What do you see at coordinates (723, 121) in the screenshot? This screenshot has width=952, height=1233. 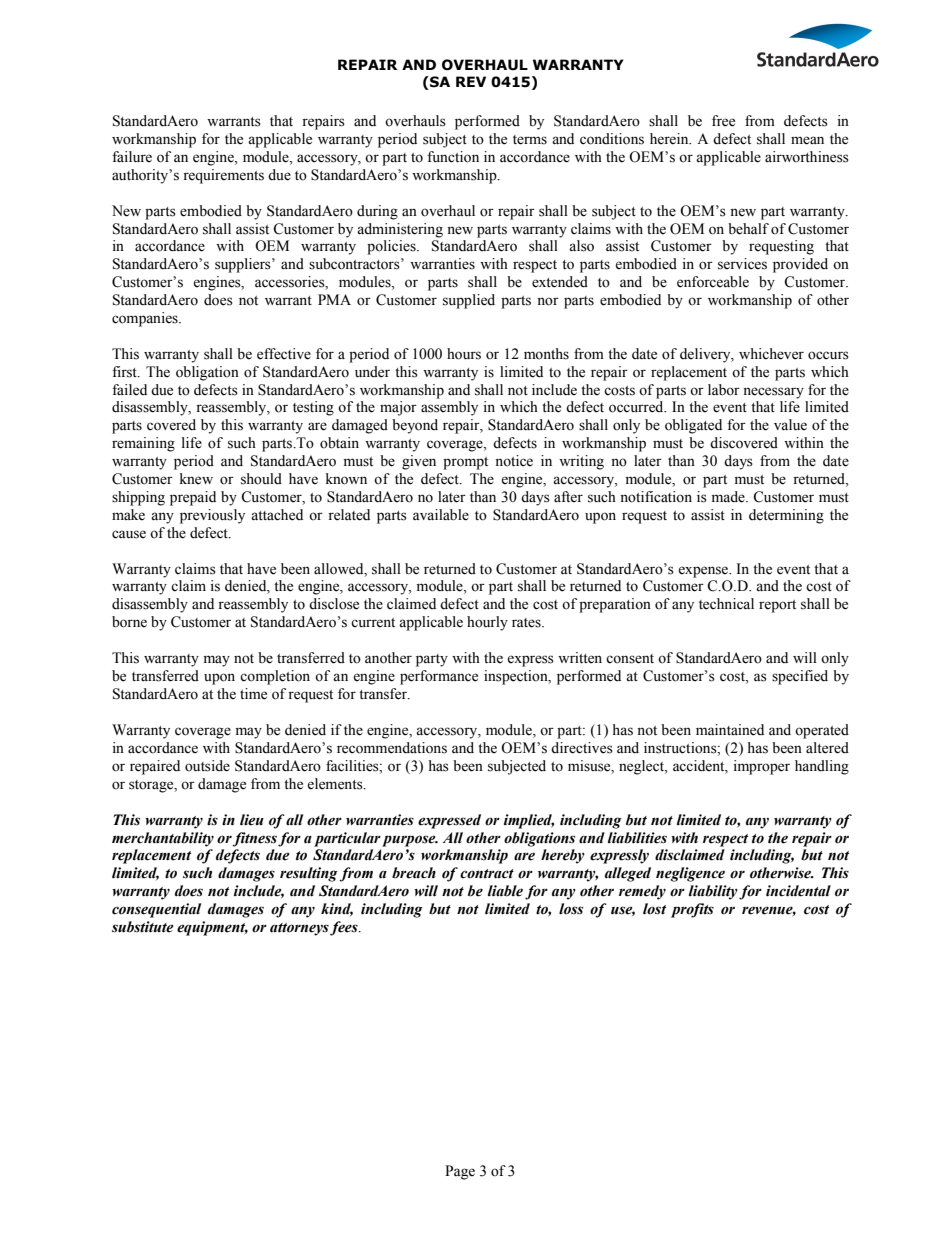 I see `free` at bounding box center [723, 121].
